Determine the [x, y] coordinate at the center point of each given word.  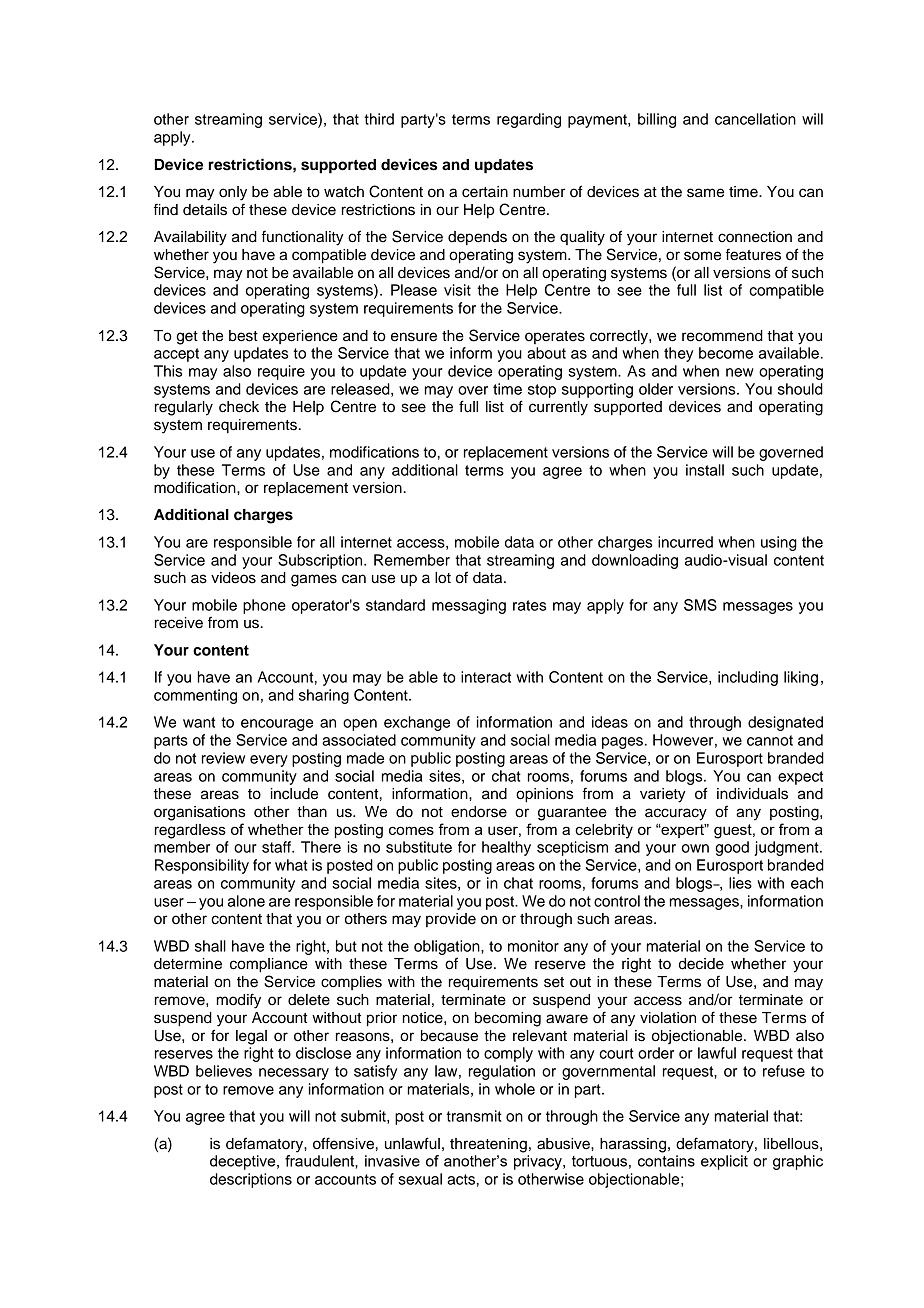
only [233, 193]
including [748, 678]
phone [264, 606]
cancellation [755, 119]
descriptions [251, 1180]
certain [485, 192]
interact [486, 677]
